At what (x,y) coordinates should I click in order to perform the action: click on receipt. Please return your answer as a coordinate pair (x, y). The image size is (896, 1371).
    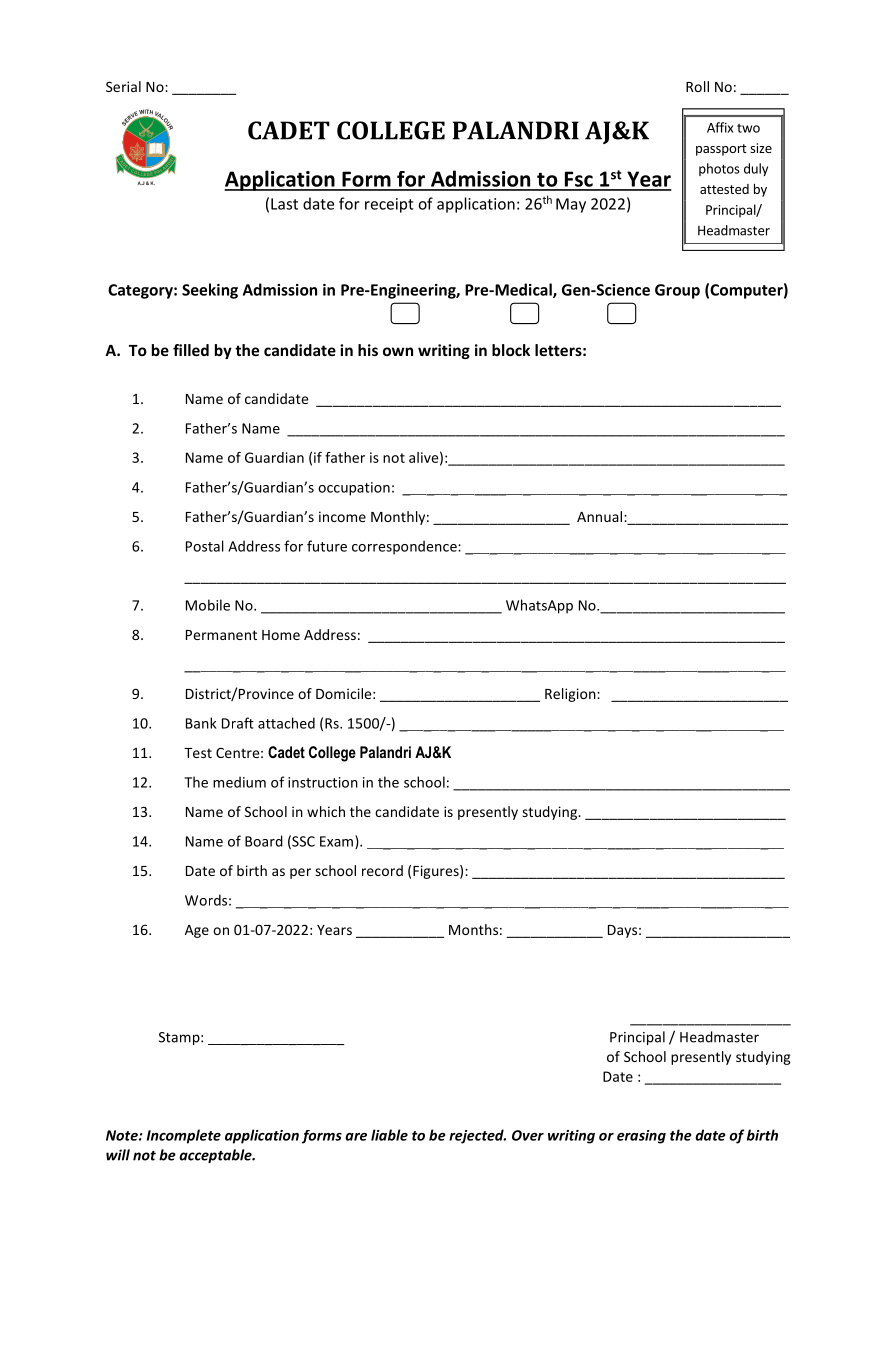
    Looking at the image, I should click on (389, 205).
